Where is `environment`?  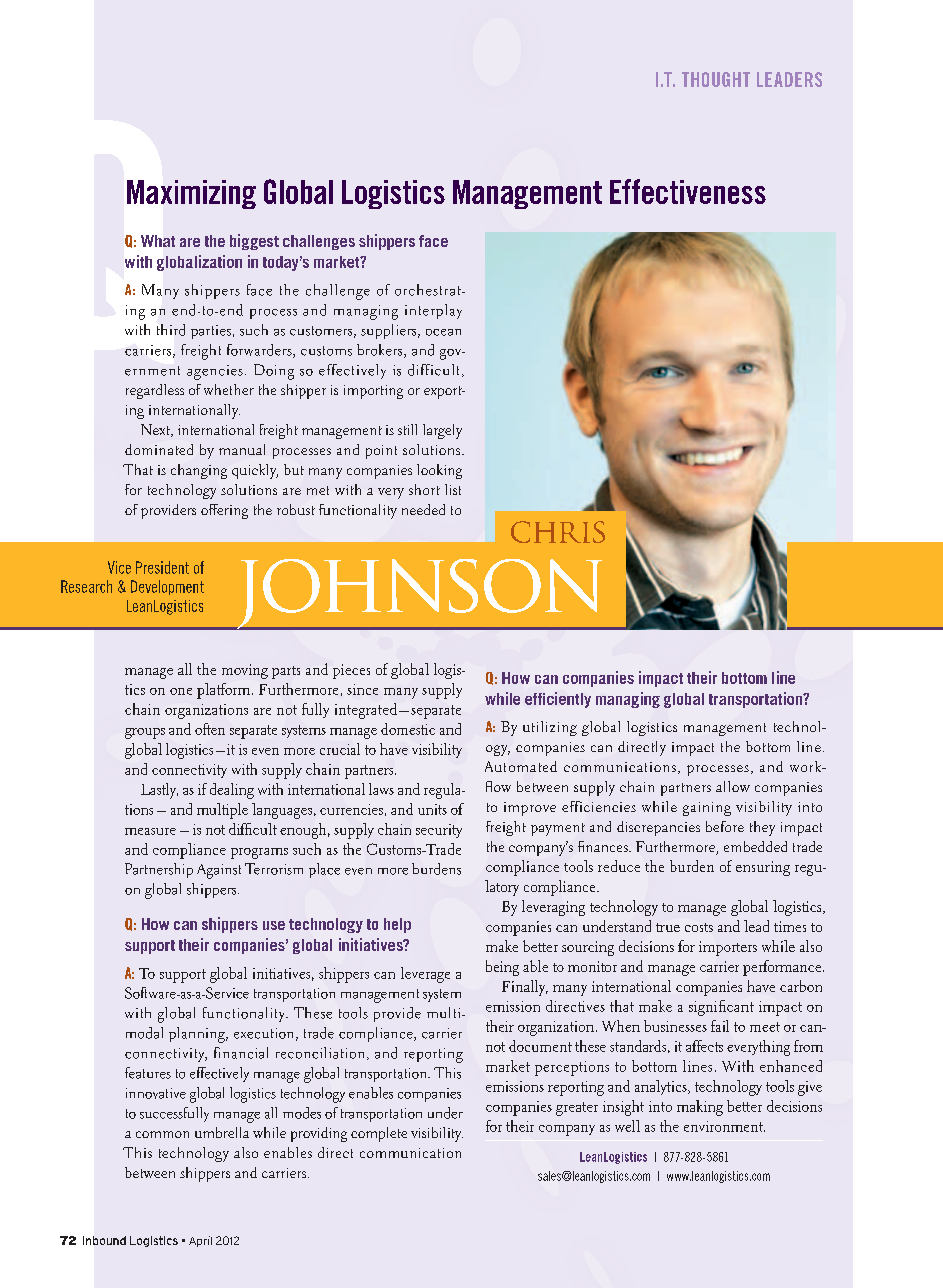 environment is located at coordinates (724, 1126).
